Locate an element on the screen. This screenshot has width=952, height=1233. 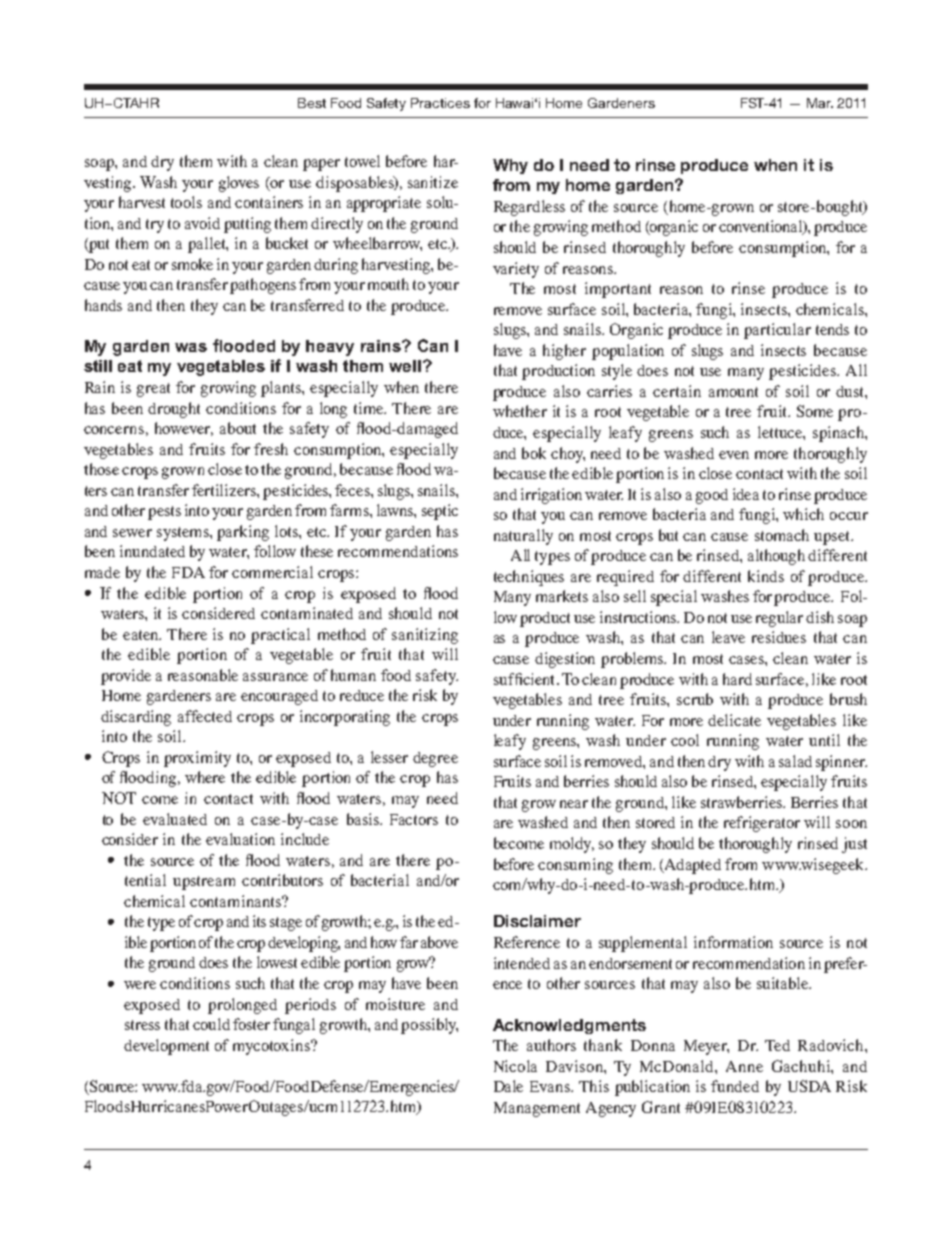
gloves is located at coordinates (239, 184).
